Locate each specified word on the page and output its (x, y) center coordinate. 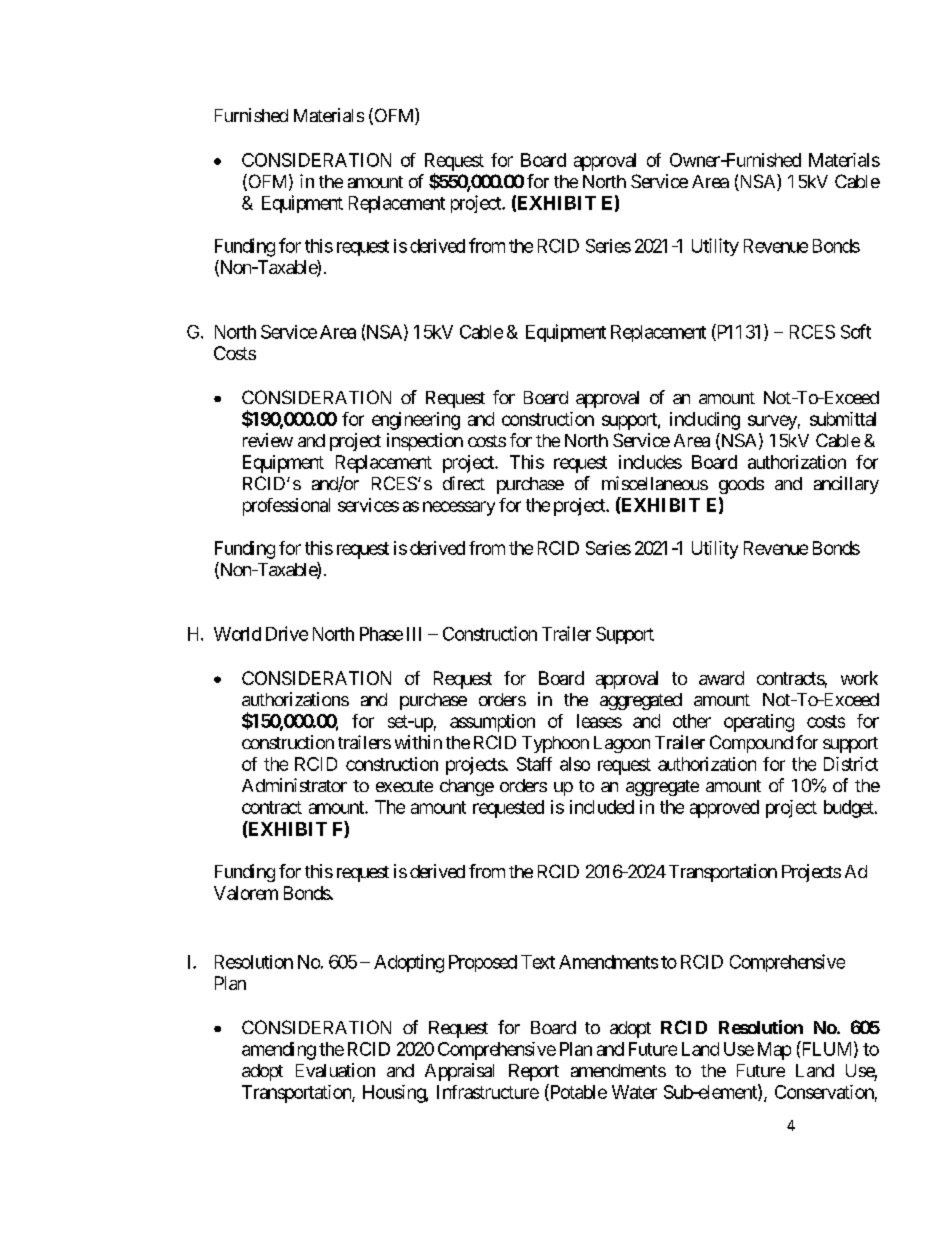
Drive (287, 633)
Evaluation (335, 1070)
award (721, 678)
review (268, 440)
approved (724, 809)
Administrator (294, 785)
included (602, 807)
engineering (416, 421)
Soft (856, 331)
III (414, 634)
